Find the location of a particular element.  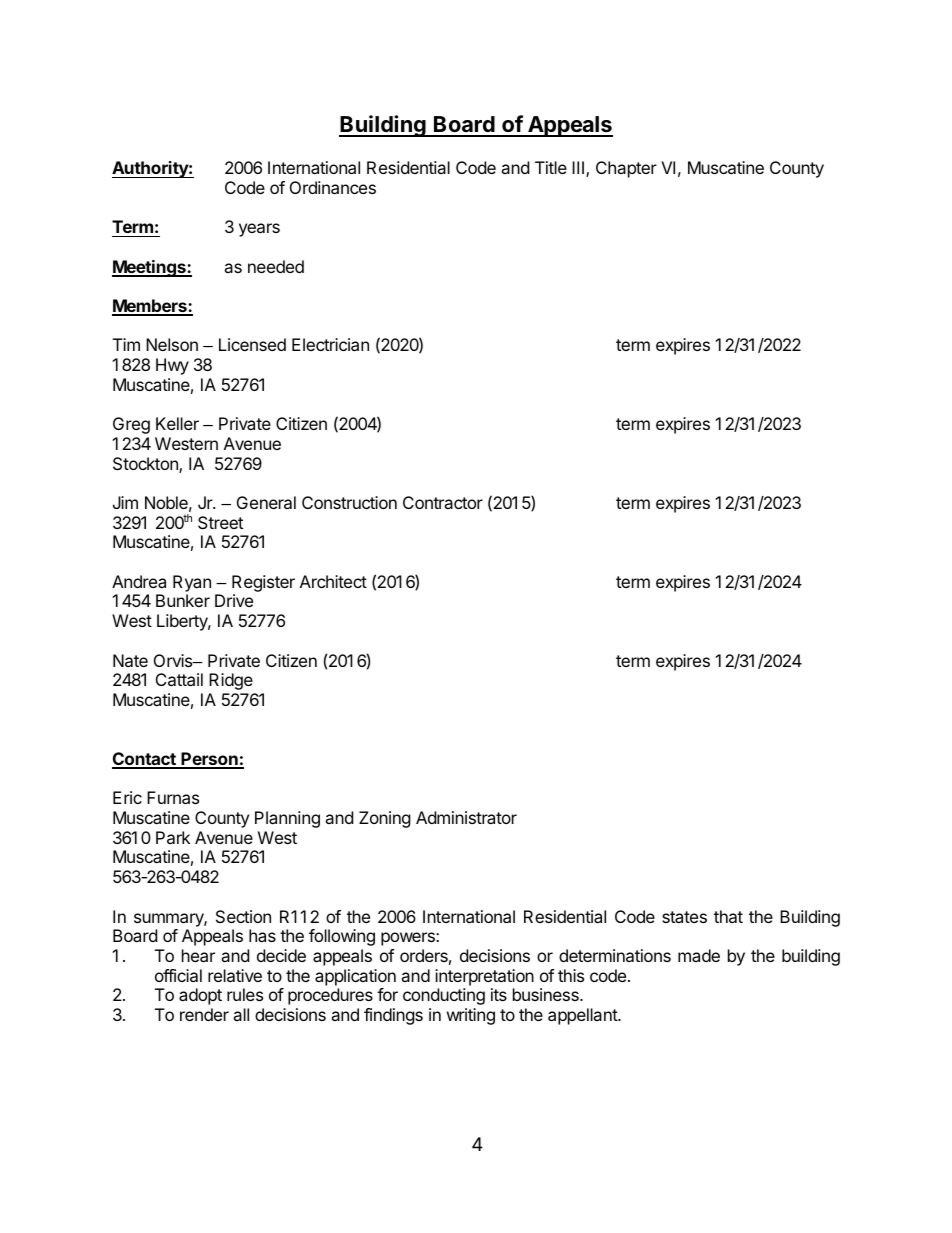

Chapter is located at coordinates (626, 169).
